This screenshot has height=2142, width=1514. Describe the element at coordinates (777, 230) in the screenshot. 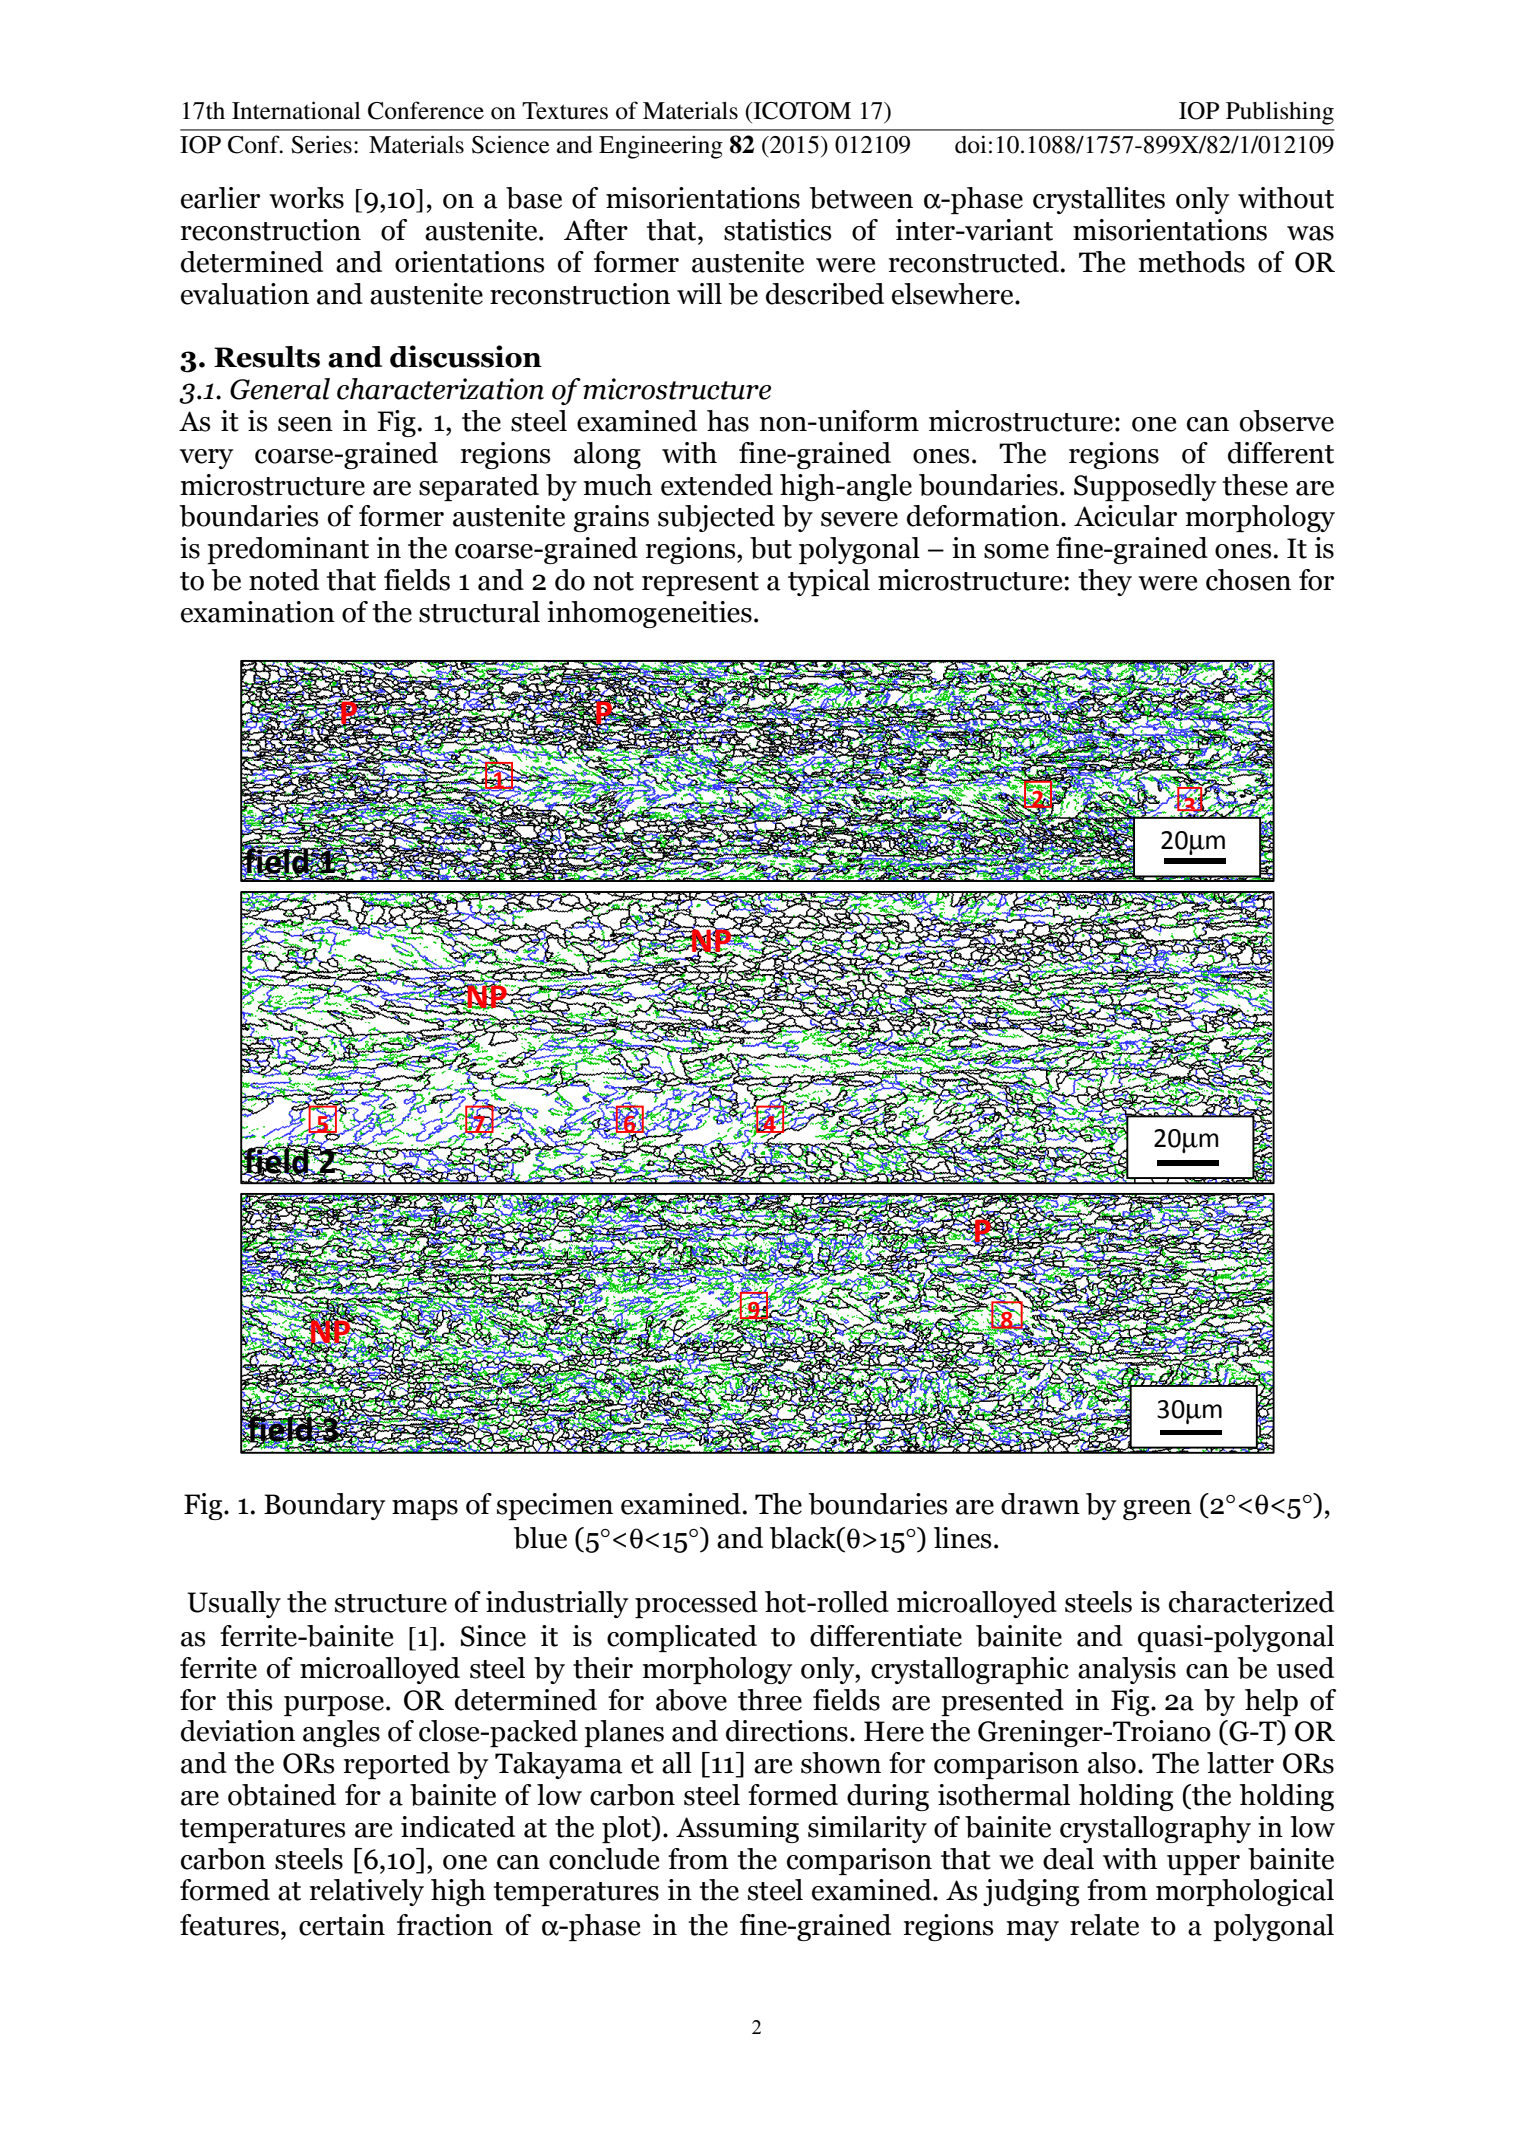

I see `statistics` at that location.
